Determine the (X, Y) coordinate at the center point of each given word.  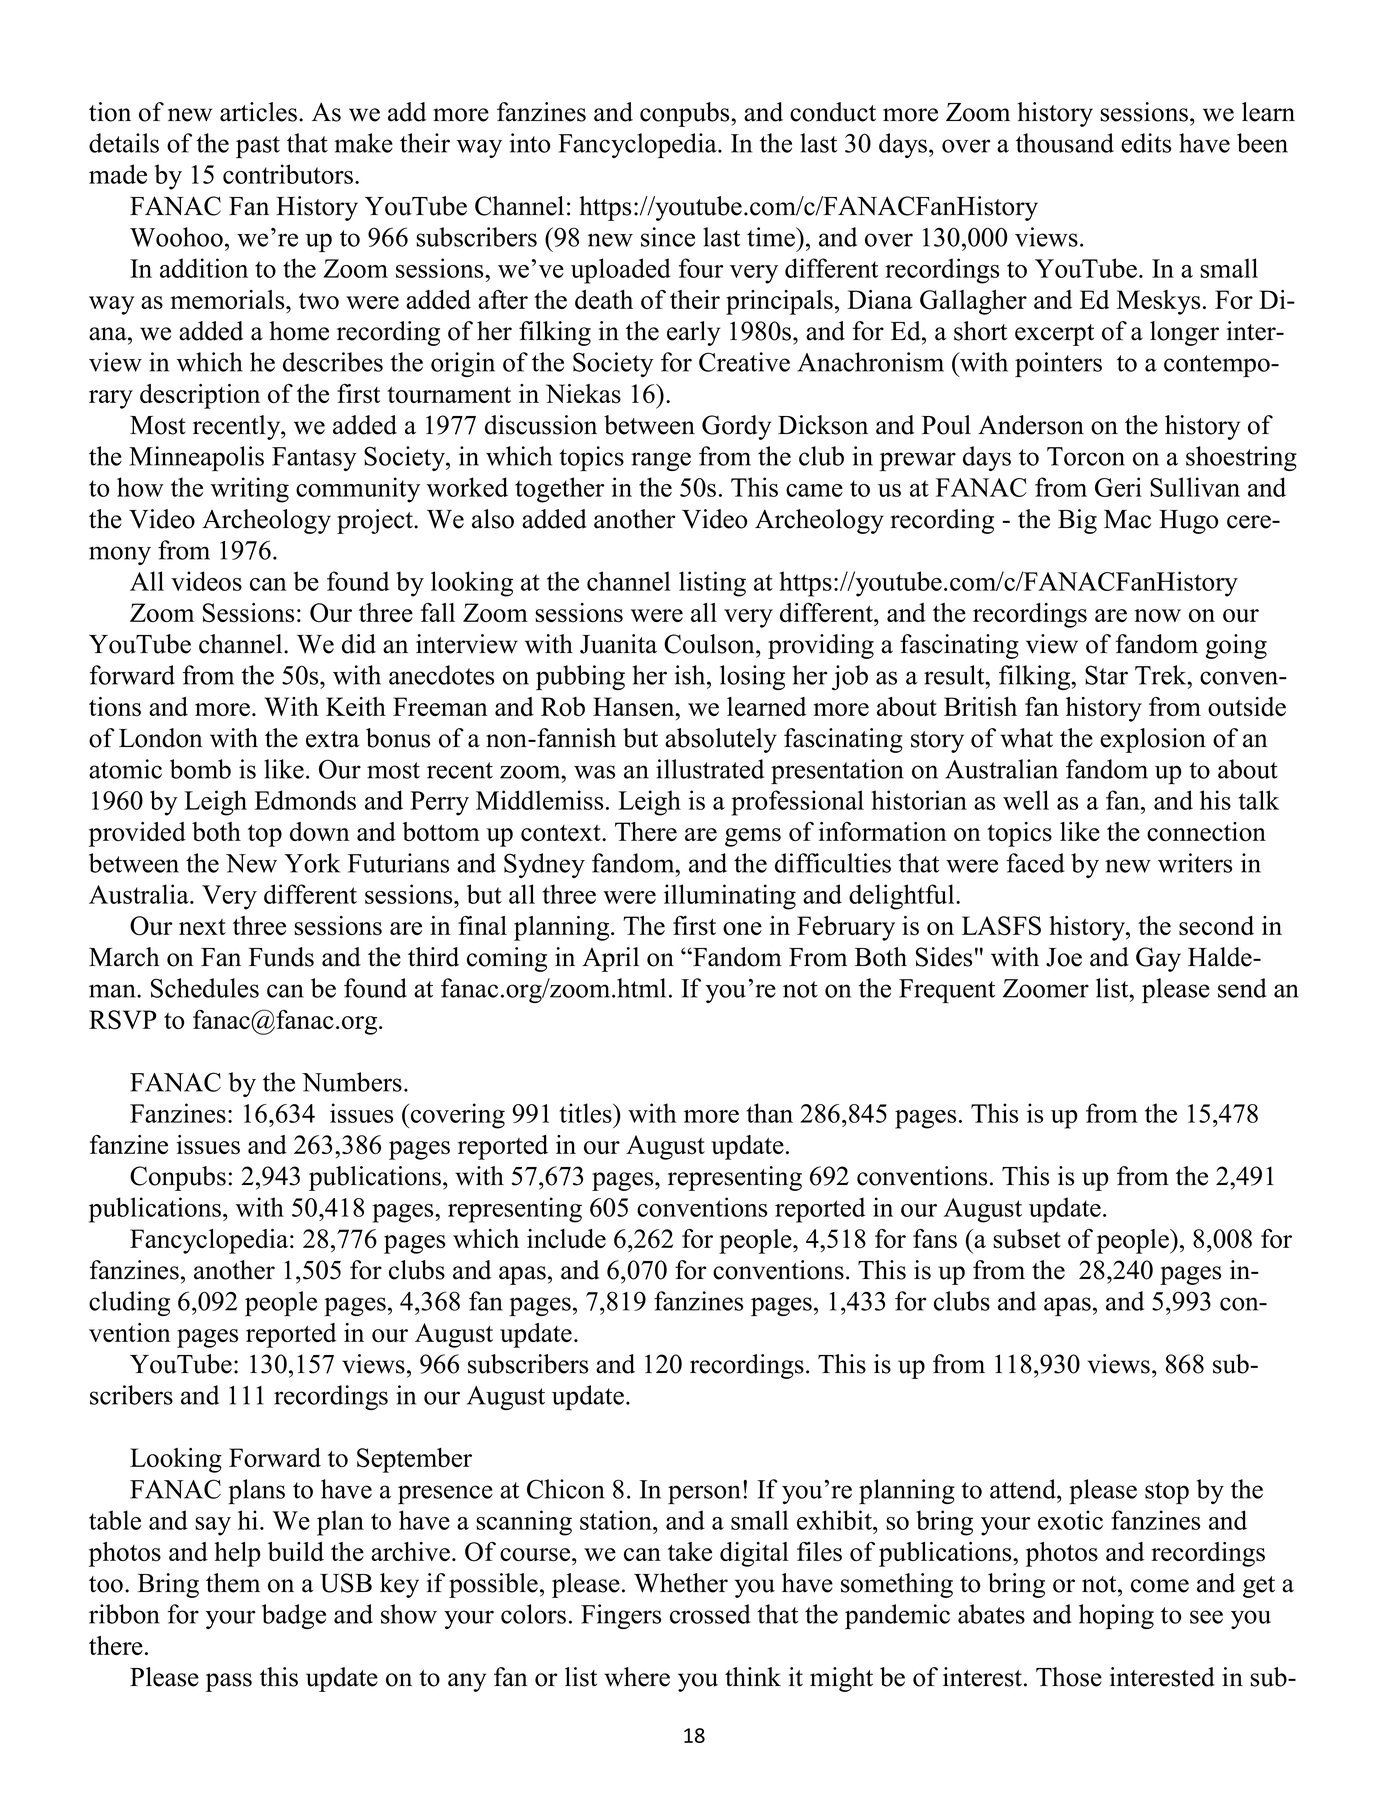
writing (250, 490)
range (661, 461)
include (566, 1238)
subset (1027, 1239)
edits (1146, 143)
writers (1195, 863)
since (668, 237)
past (258, 147)
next (202, 927)
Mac (1127, 519)
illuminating (730, 897)
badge (294, 1616)
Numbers (352, 1082)
